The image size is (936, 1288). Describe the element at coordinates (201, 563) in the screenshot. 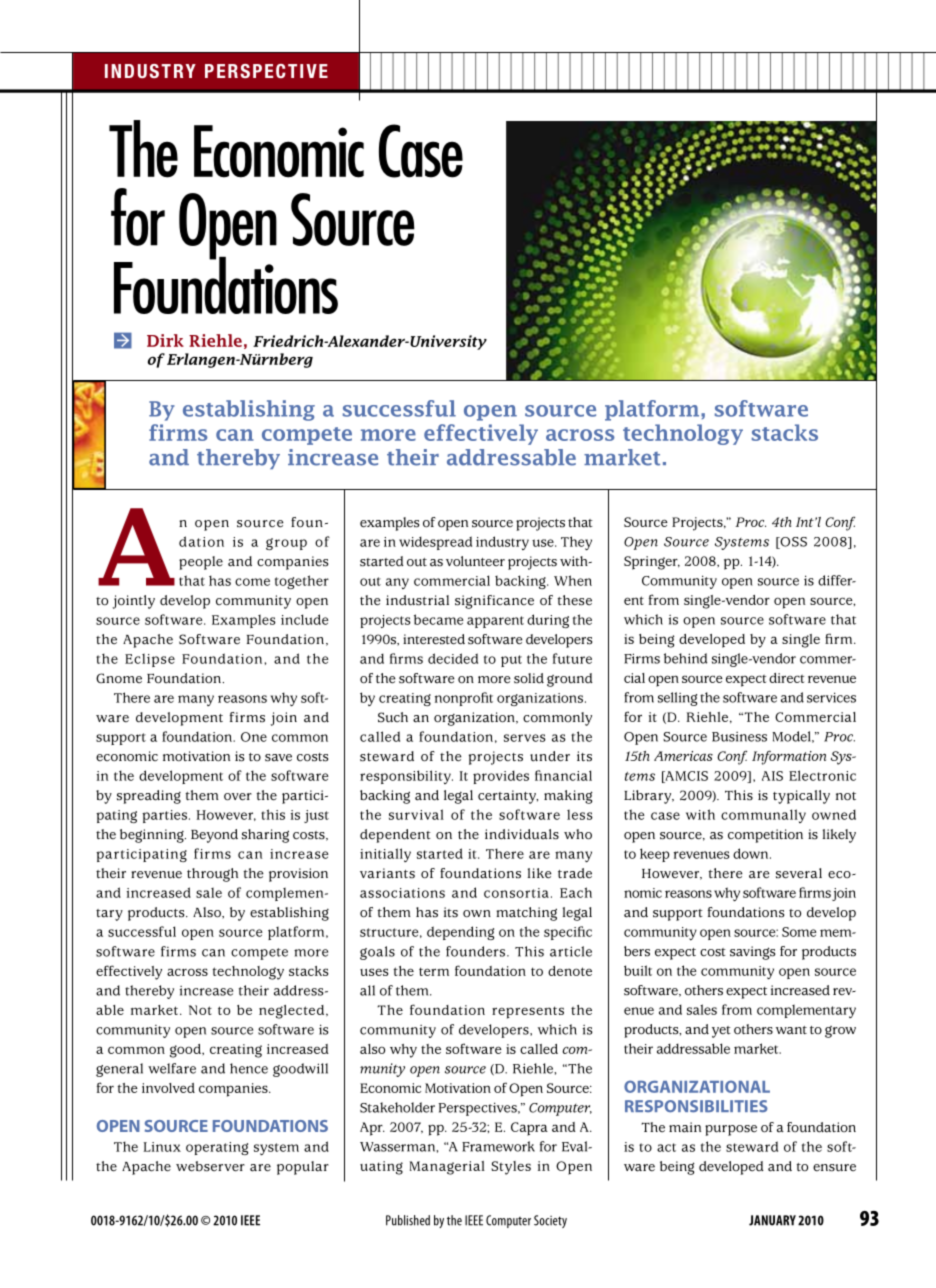

I see `people` at that location.
